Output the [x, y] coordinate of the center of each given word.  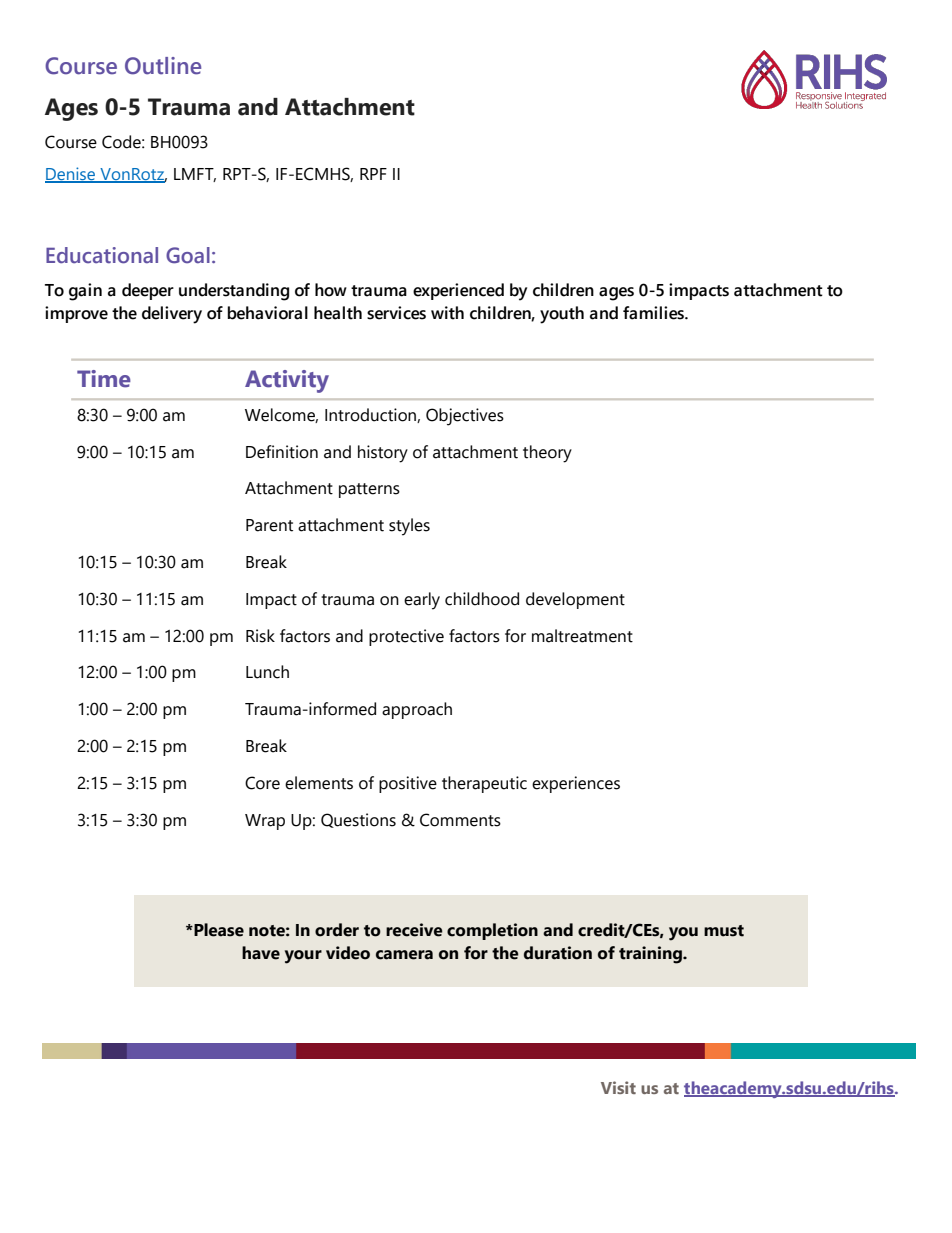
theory [547, 454]
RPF [373, 174]
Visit [618, 1087]
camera [404, 955]
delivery [172, 315]
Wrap [265, 822]
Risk [260, 636]
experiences [576, 784]
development [575, 600]
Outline [163, 66]
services [396, 313]
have [261, 953]
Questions [358, 820]
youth [562, 315]
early [422, 601]
